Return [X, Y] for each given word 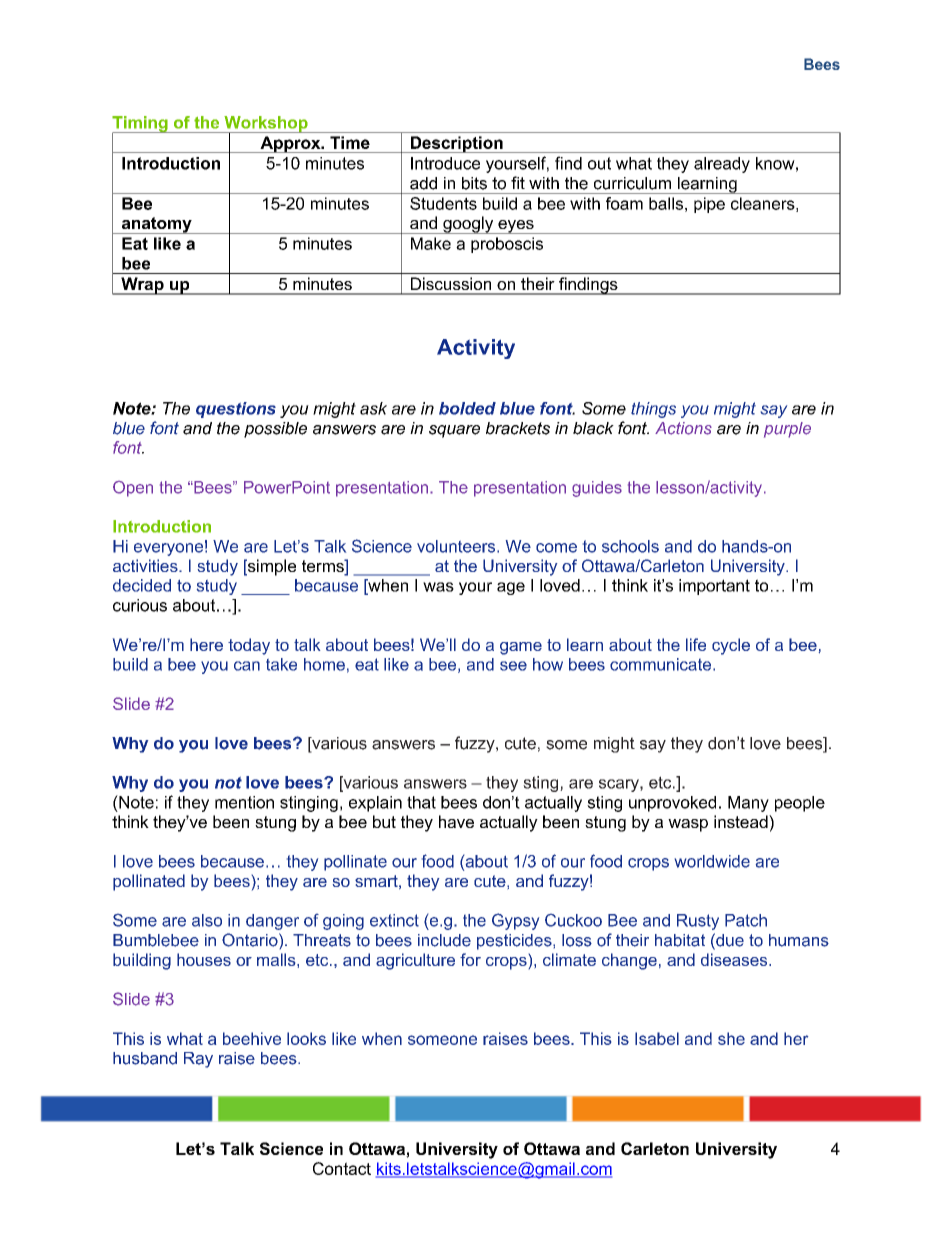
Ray [198, 1060]
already [722, 165]
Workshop [266, 125]
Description [456, 144]
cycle [731, 646]
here [206, 644]
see [513, 666]
